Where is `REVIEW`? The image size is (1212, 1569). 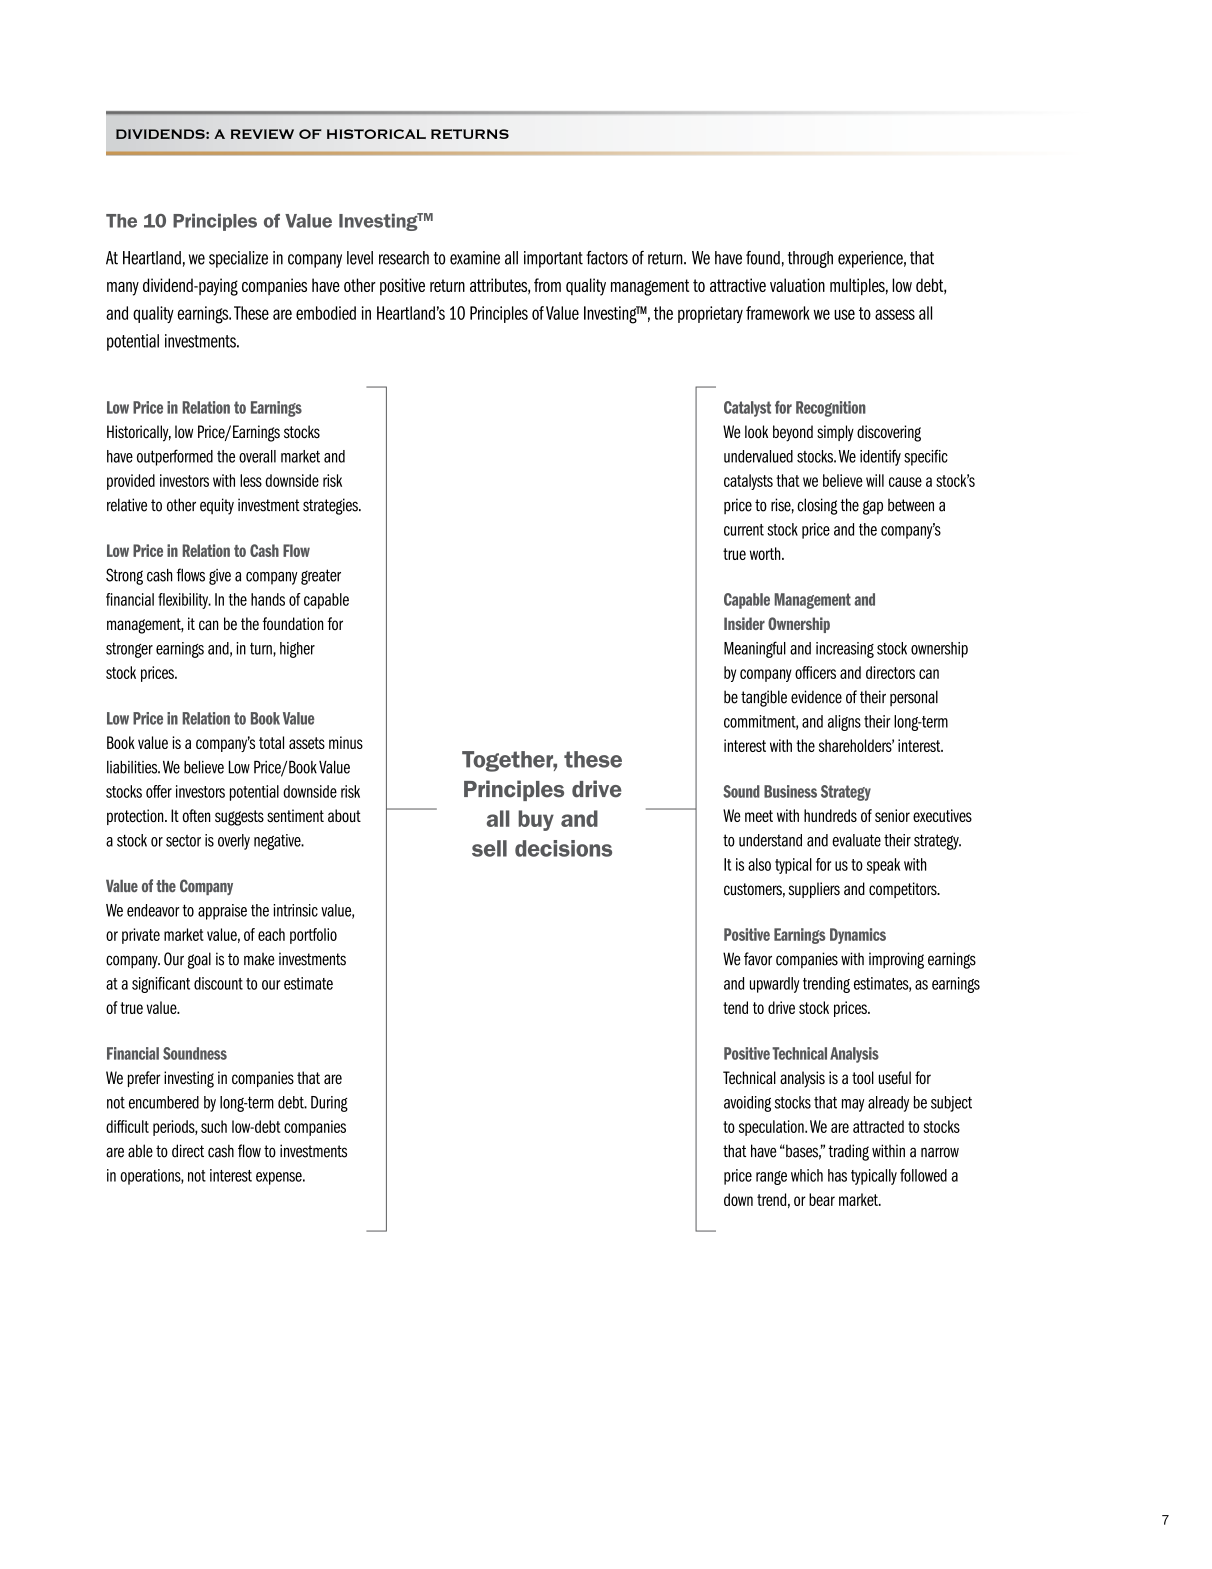 REVIEW is located at coordinates (262, 134).
